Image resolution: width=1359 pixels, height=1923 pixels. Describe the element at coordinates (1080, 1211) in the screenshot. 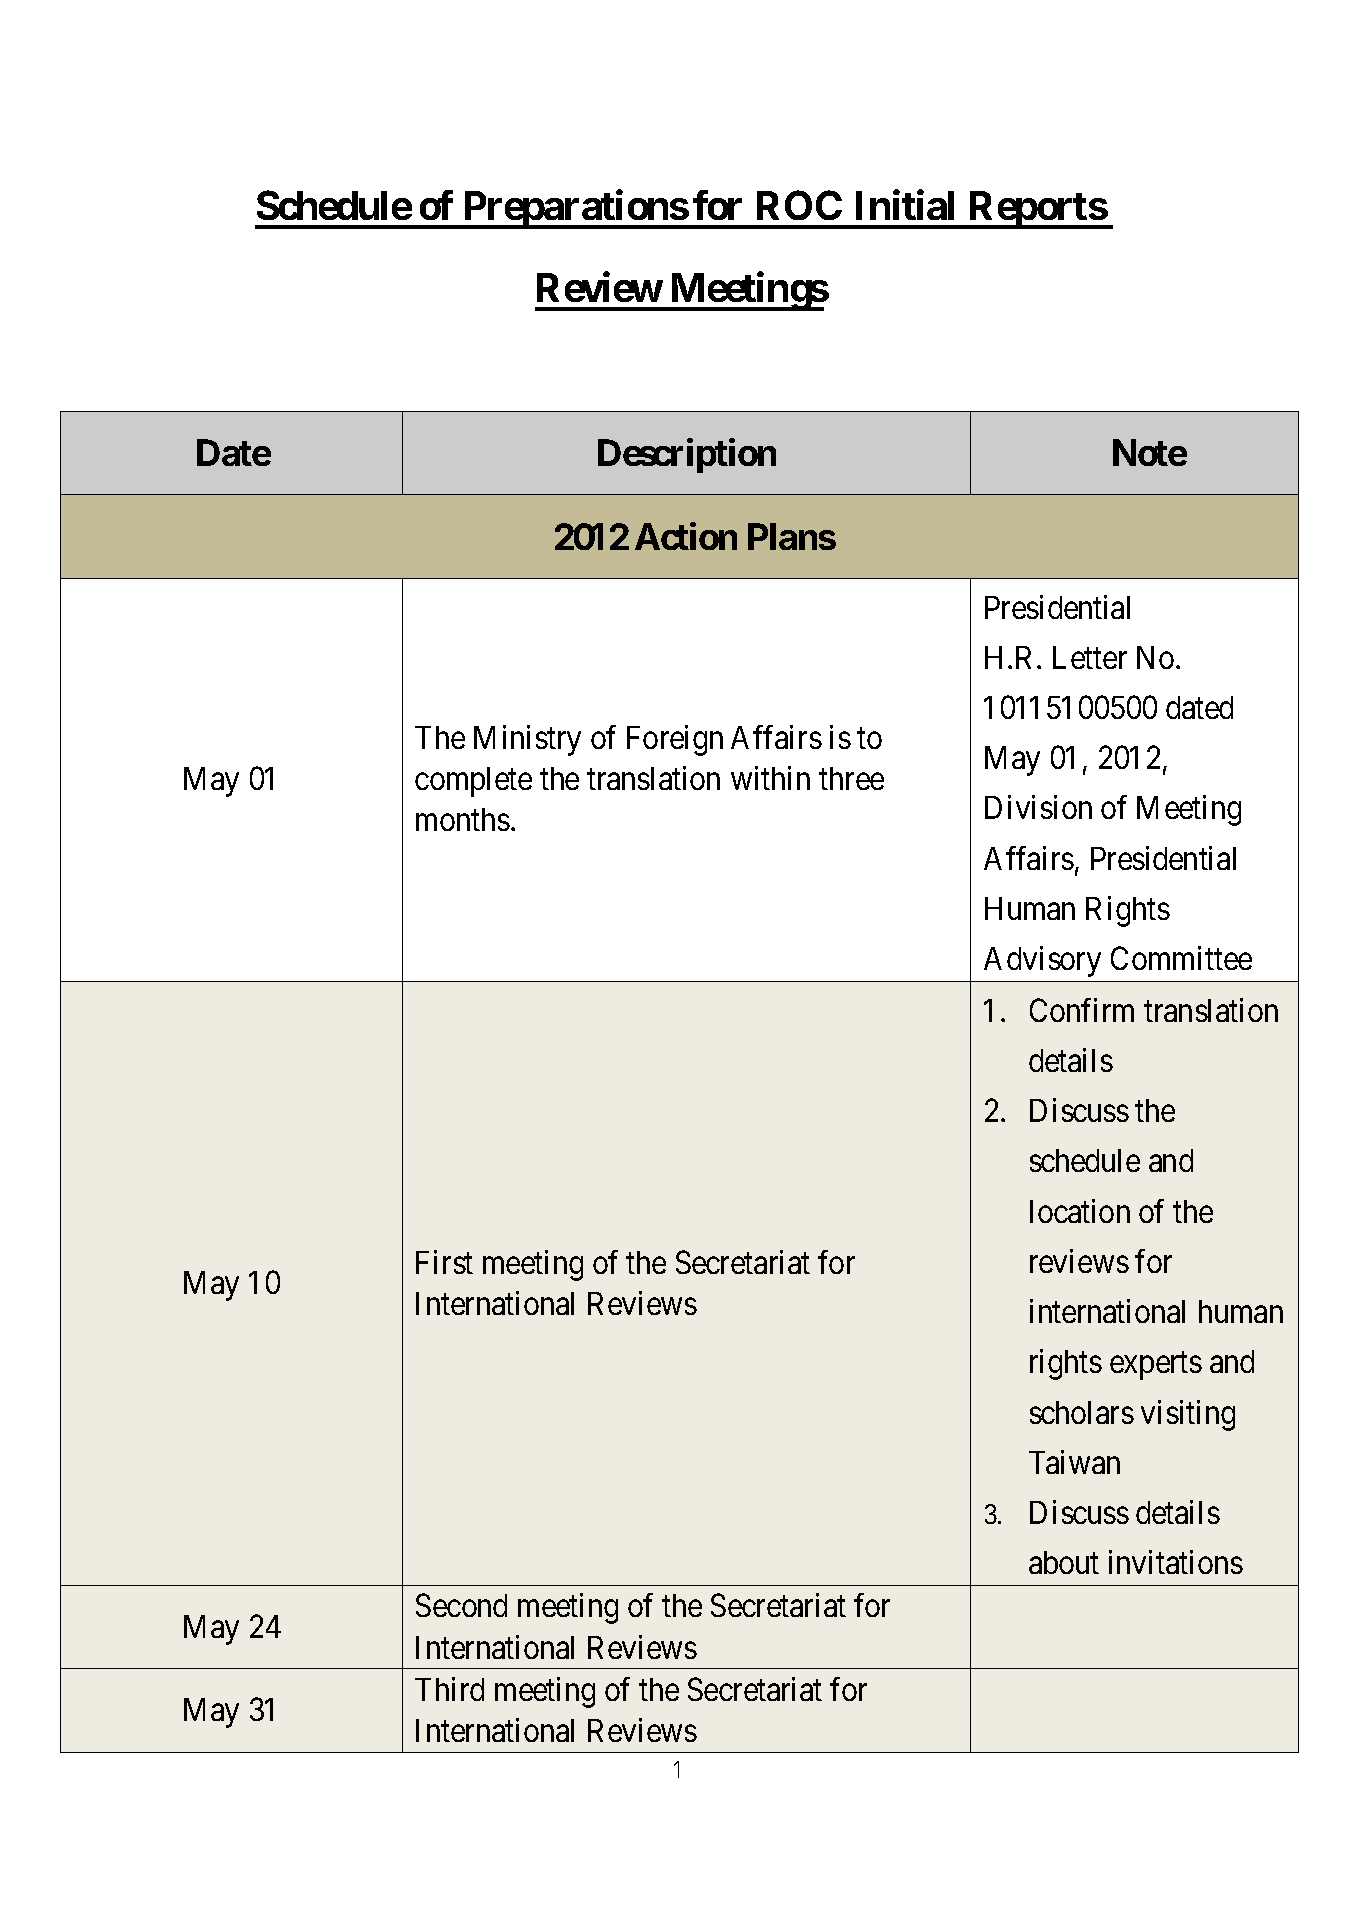

I see `location` at that location.
